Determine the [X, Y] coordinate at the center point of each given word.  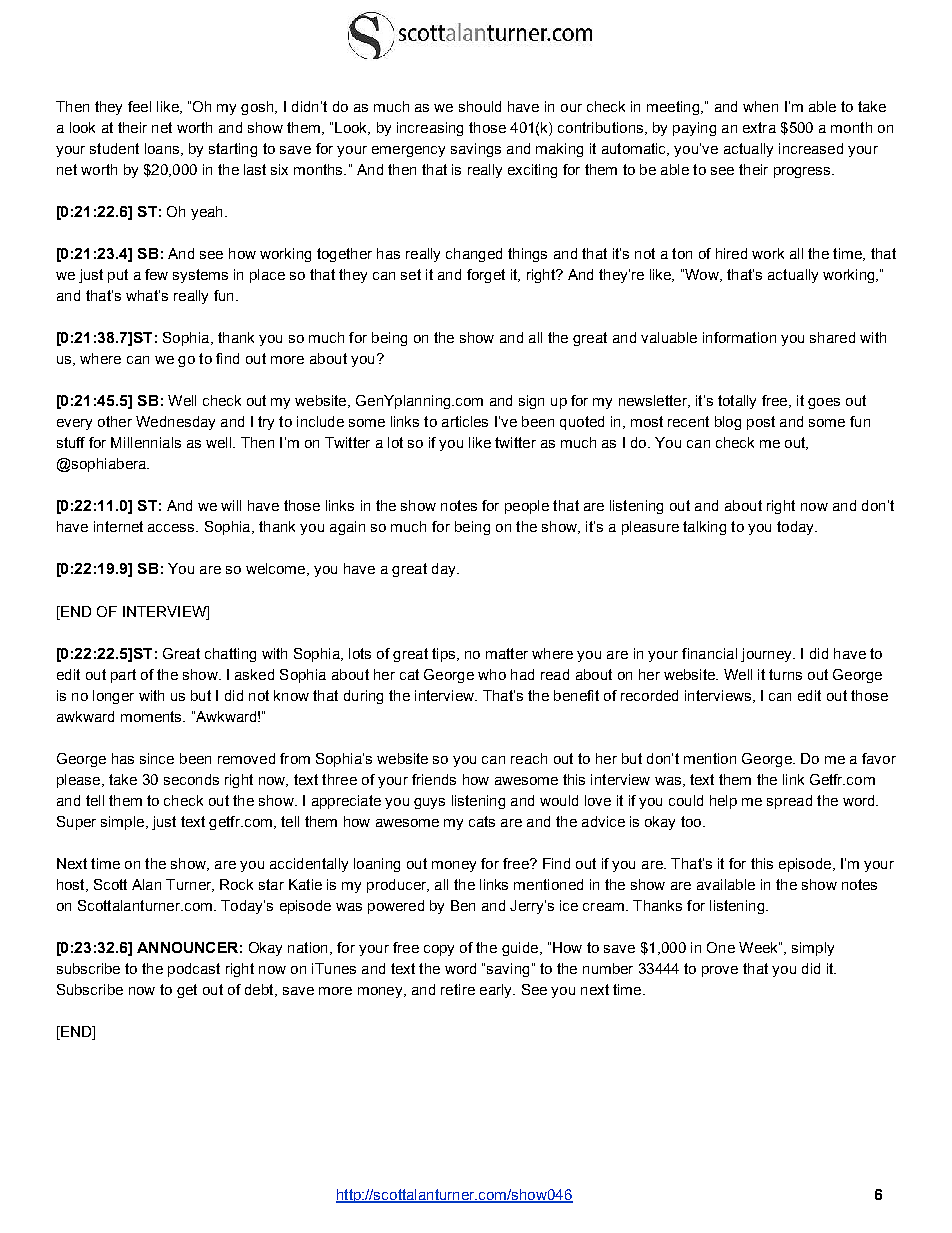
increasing [430, 129]
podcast [194, 970]
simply [813, 949]
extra [759, 127]
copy [439, 950]
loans [163, 149]
